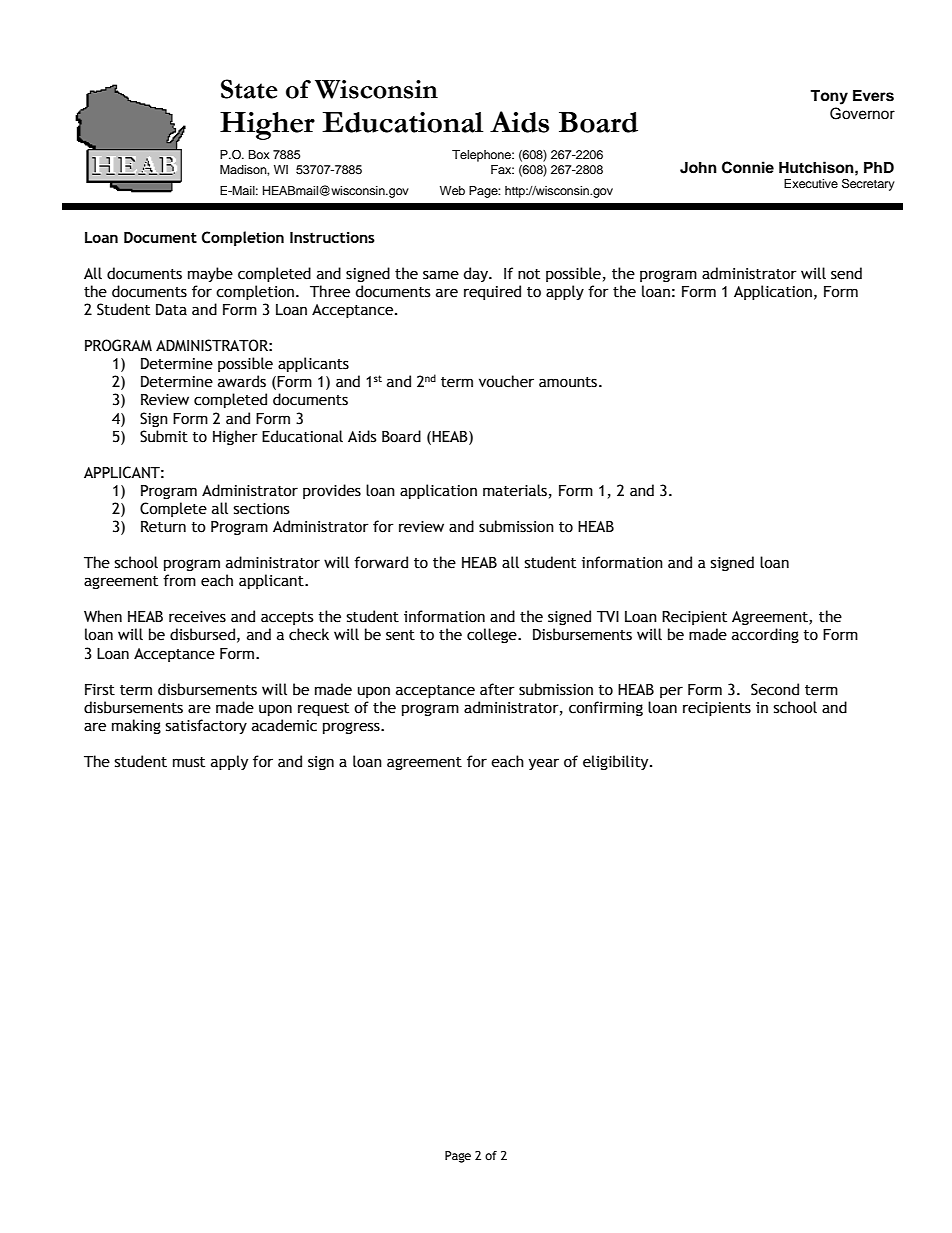 This screenshot has width=952, height=1233. I want to click on Submit, so click(164, 436).
